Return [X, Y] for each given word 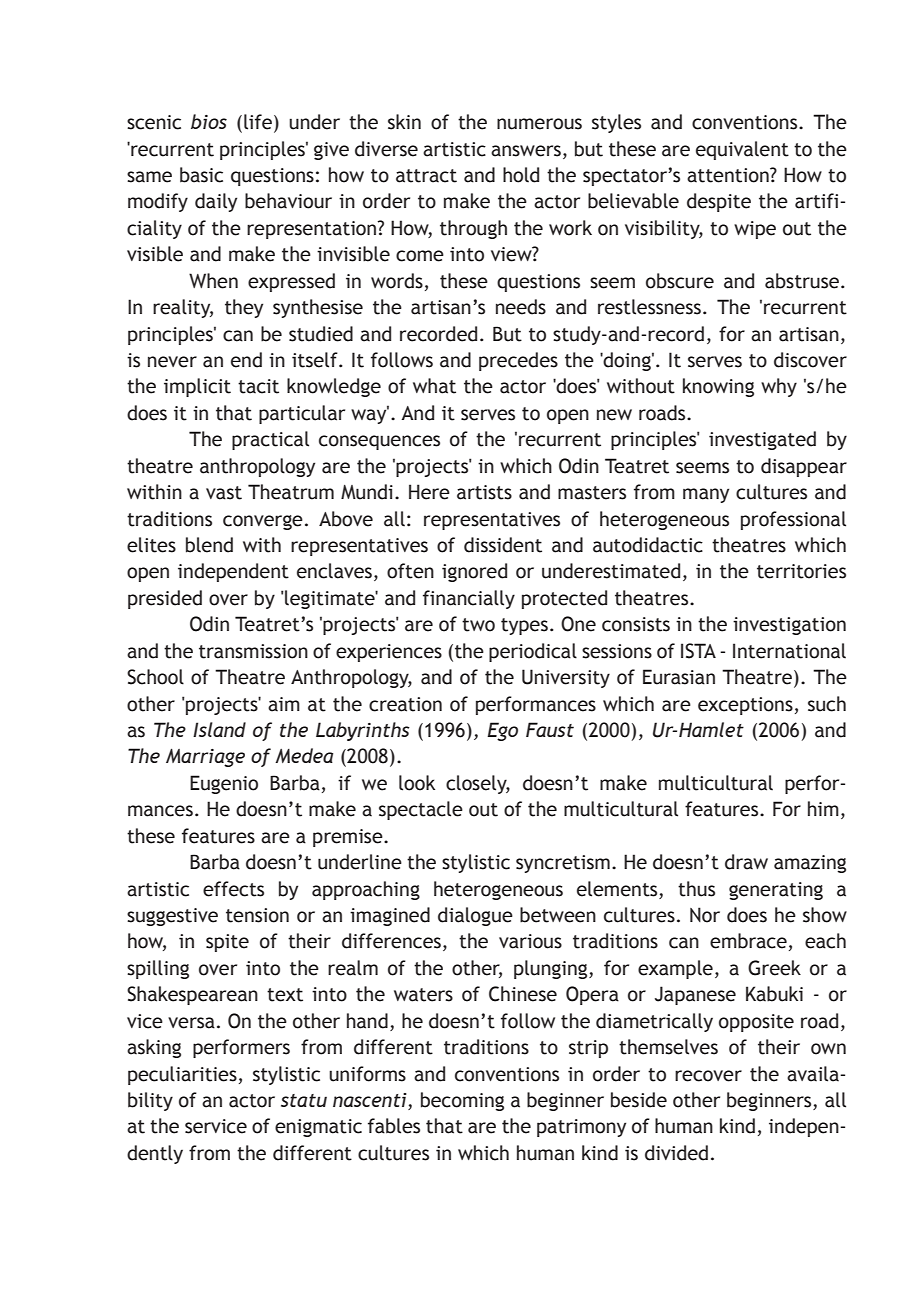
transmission [253, 651]
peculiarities [182, 1075]
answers [526, 151]
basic [201, 175]
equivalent [742, 150]
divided [676, 1153]
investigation [789, 626]
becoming [462, 1101]
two [478, 625]
